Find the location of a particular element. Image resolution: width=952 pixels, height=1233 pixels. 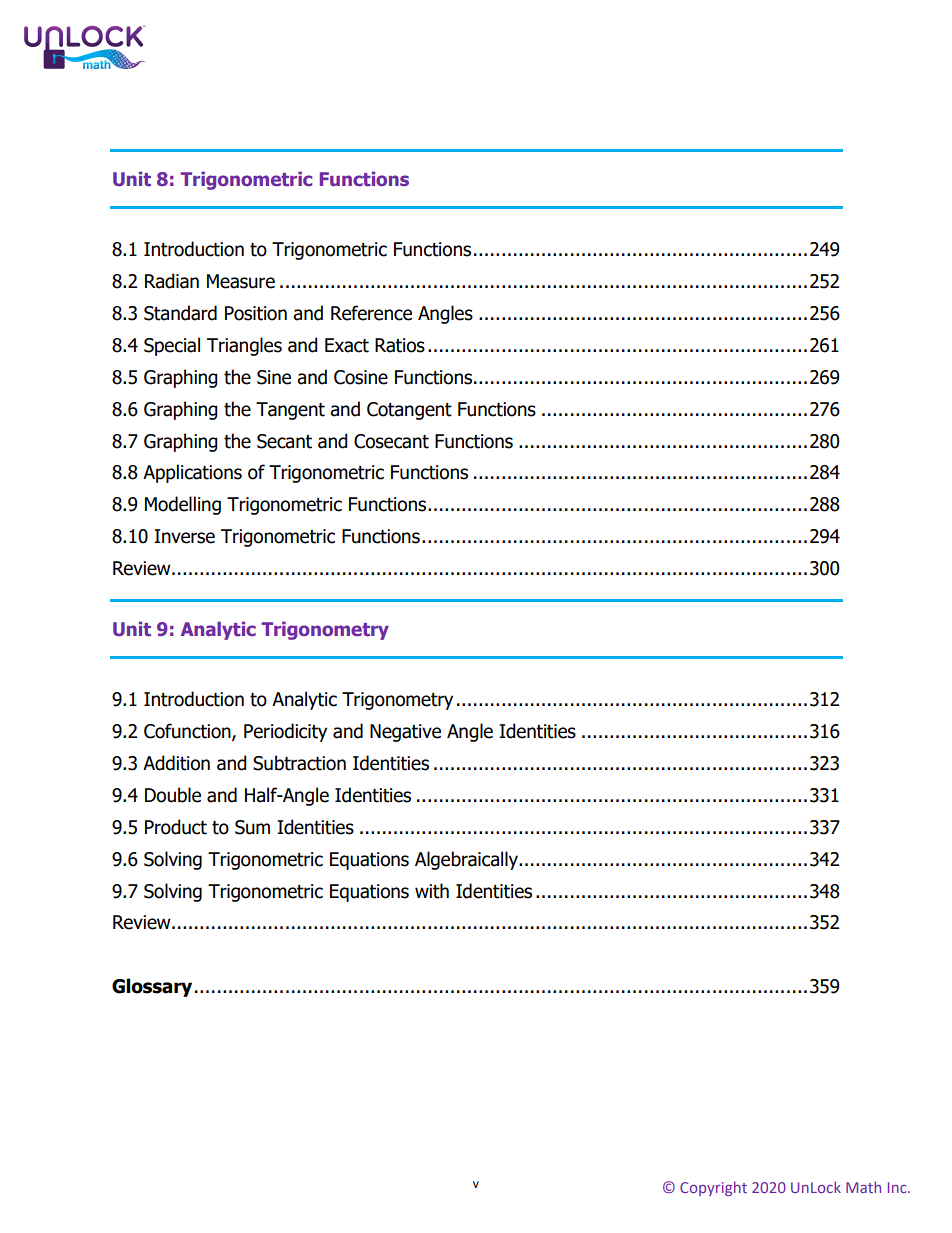

Periodicity is located at coordinates (285, 732).
